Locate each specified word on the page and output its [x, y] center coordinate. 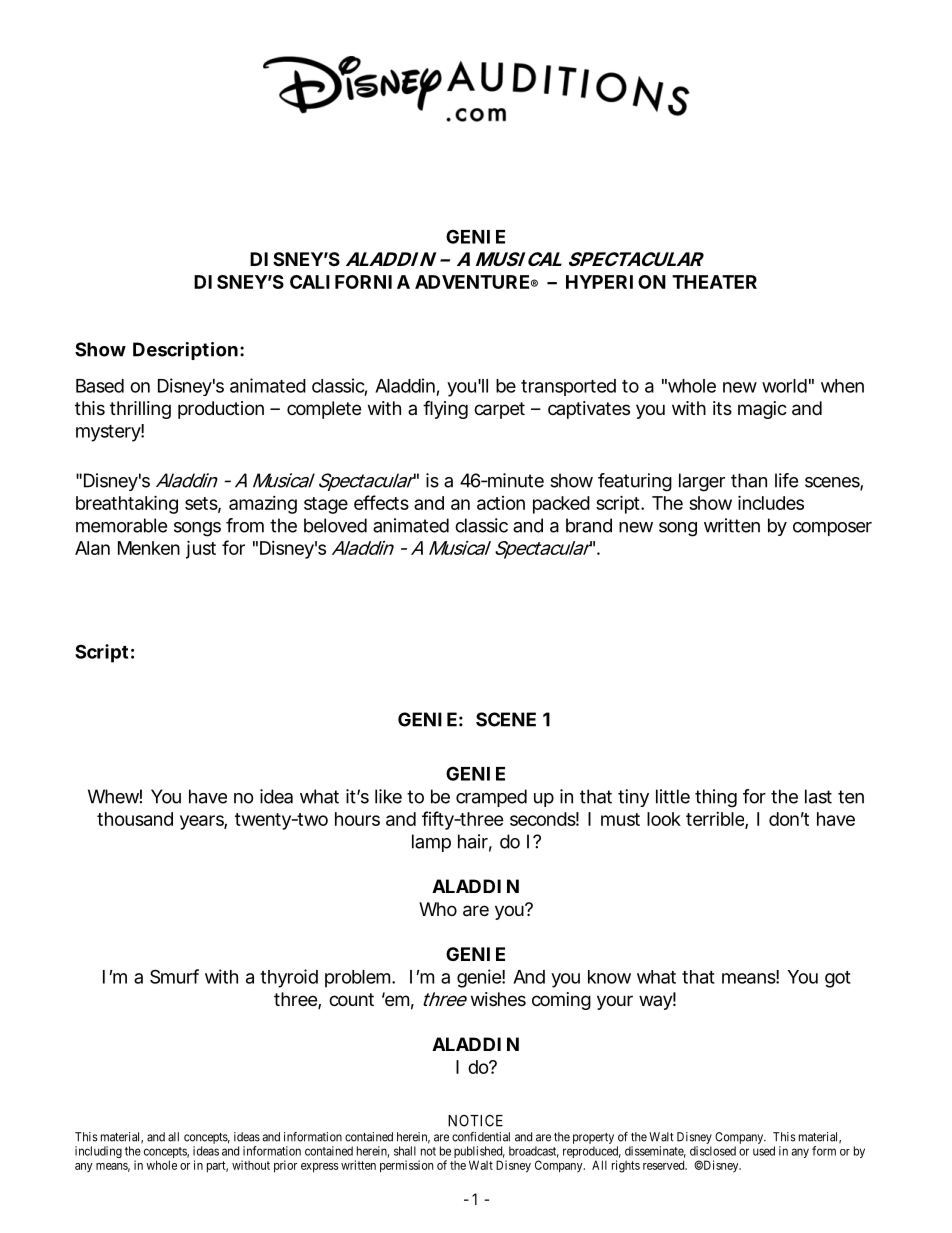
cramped [491, 798]
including [98, 1152]
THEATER [714, 282]
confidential [481, 1137]
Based [100, 386]
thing [716, 798]
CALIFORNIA [350, 282]
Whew [115, 796]
